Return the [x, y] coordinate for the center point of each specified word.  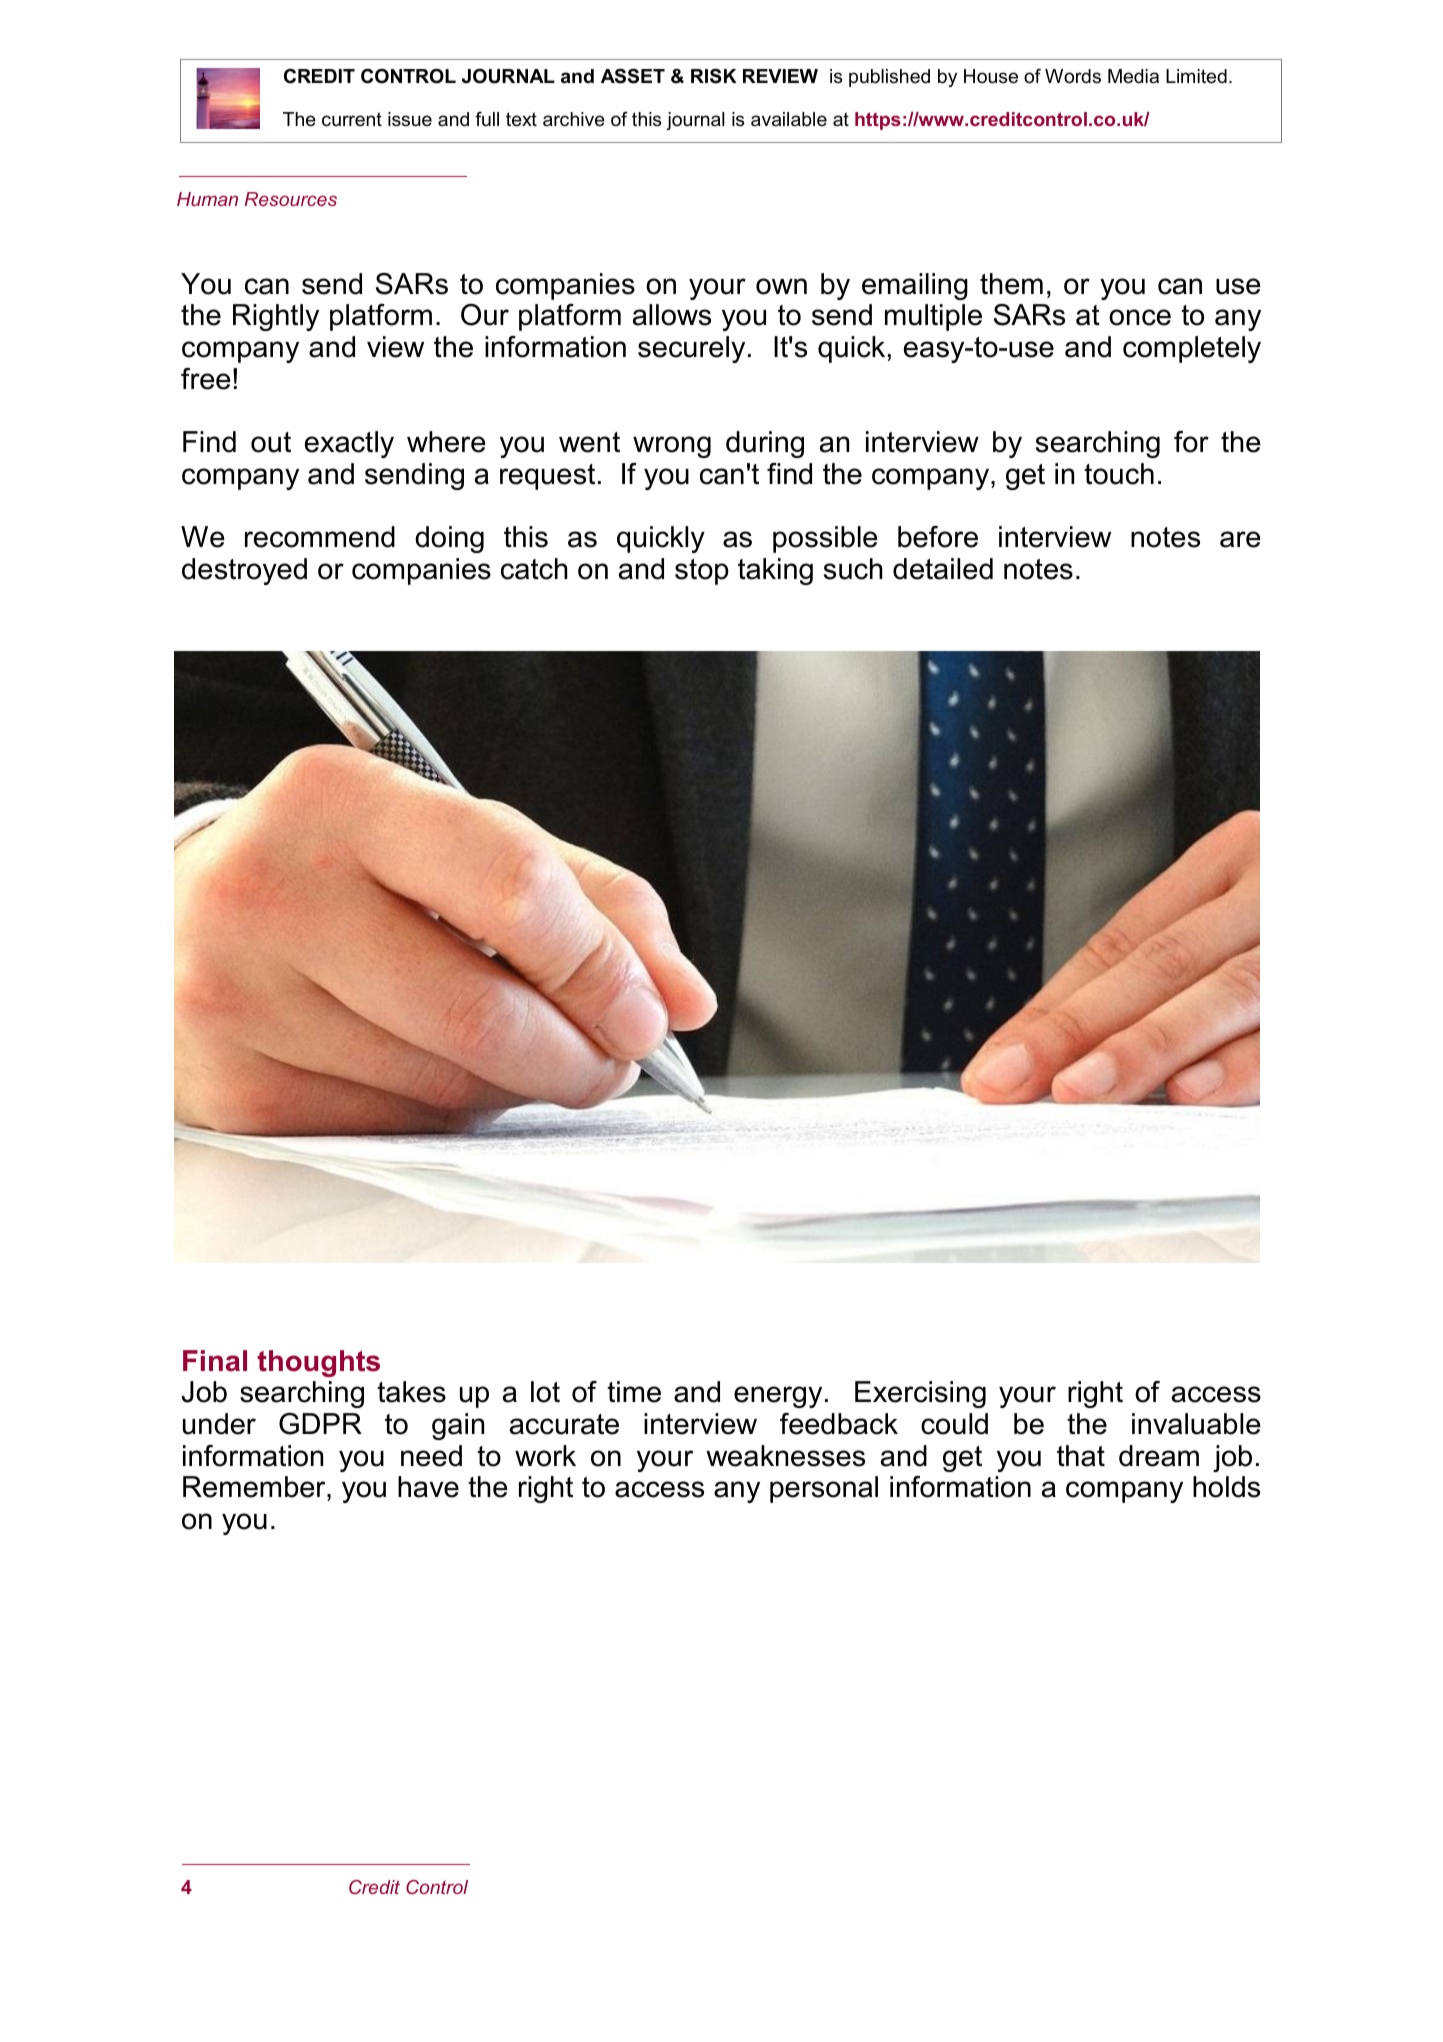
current [352, 119]
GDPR [320, 1424]
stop [702, 572]
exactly [349, 444]
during [765, 444]
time [634, 1392]
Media [1133, 76]
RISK [714, 76]
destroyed [244, 571]
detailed [943, 569]
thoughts [318, 1363]
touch [1119, 474]
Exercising [920, 1394]
